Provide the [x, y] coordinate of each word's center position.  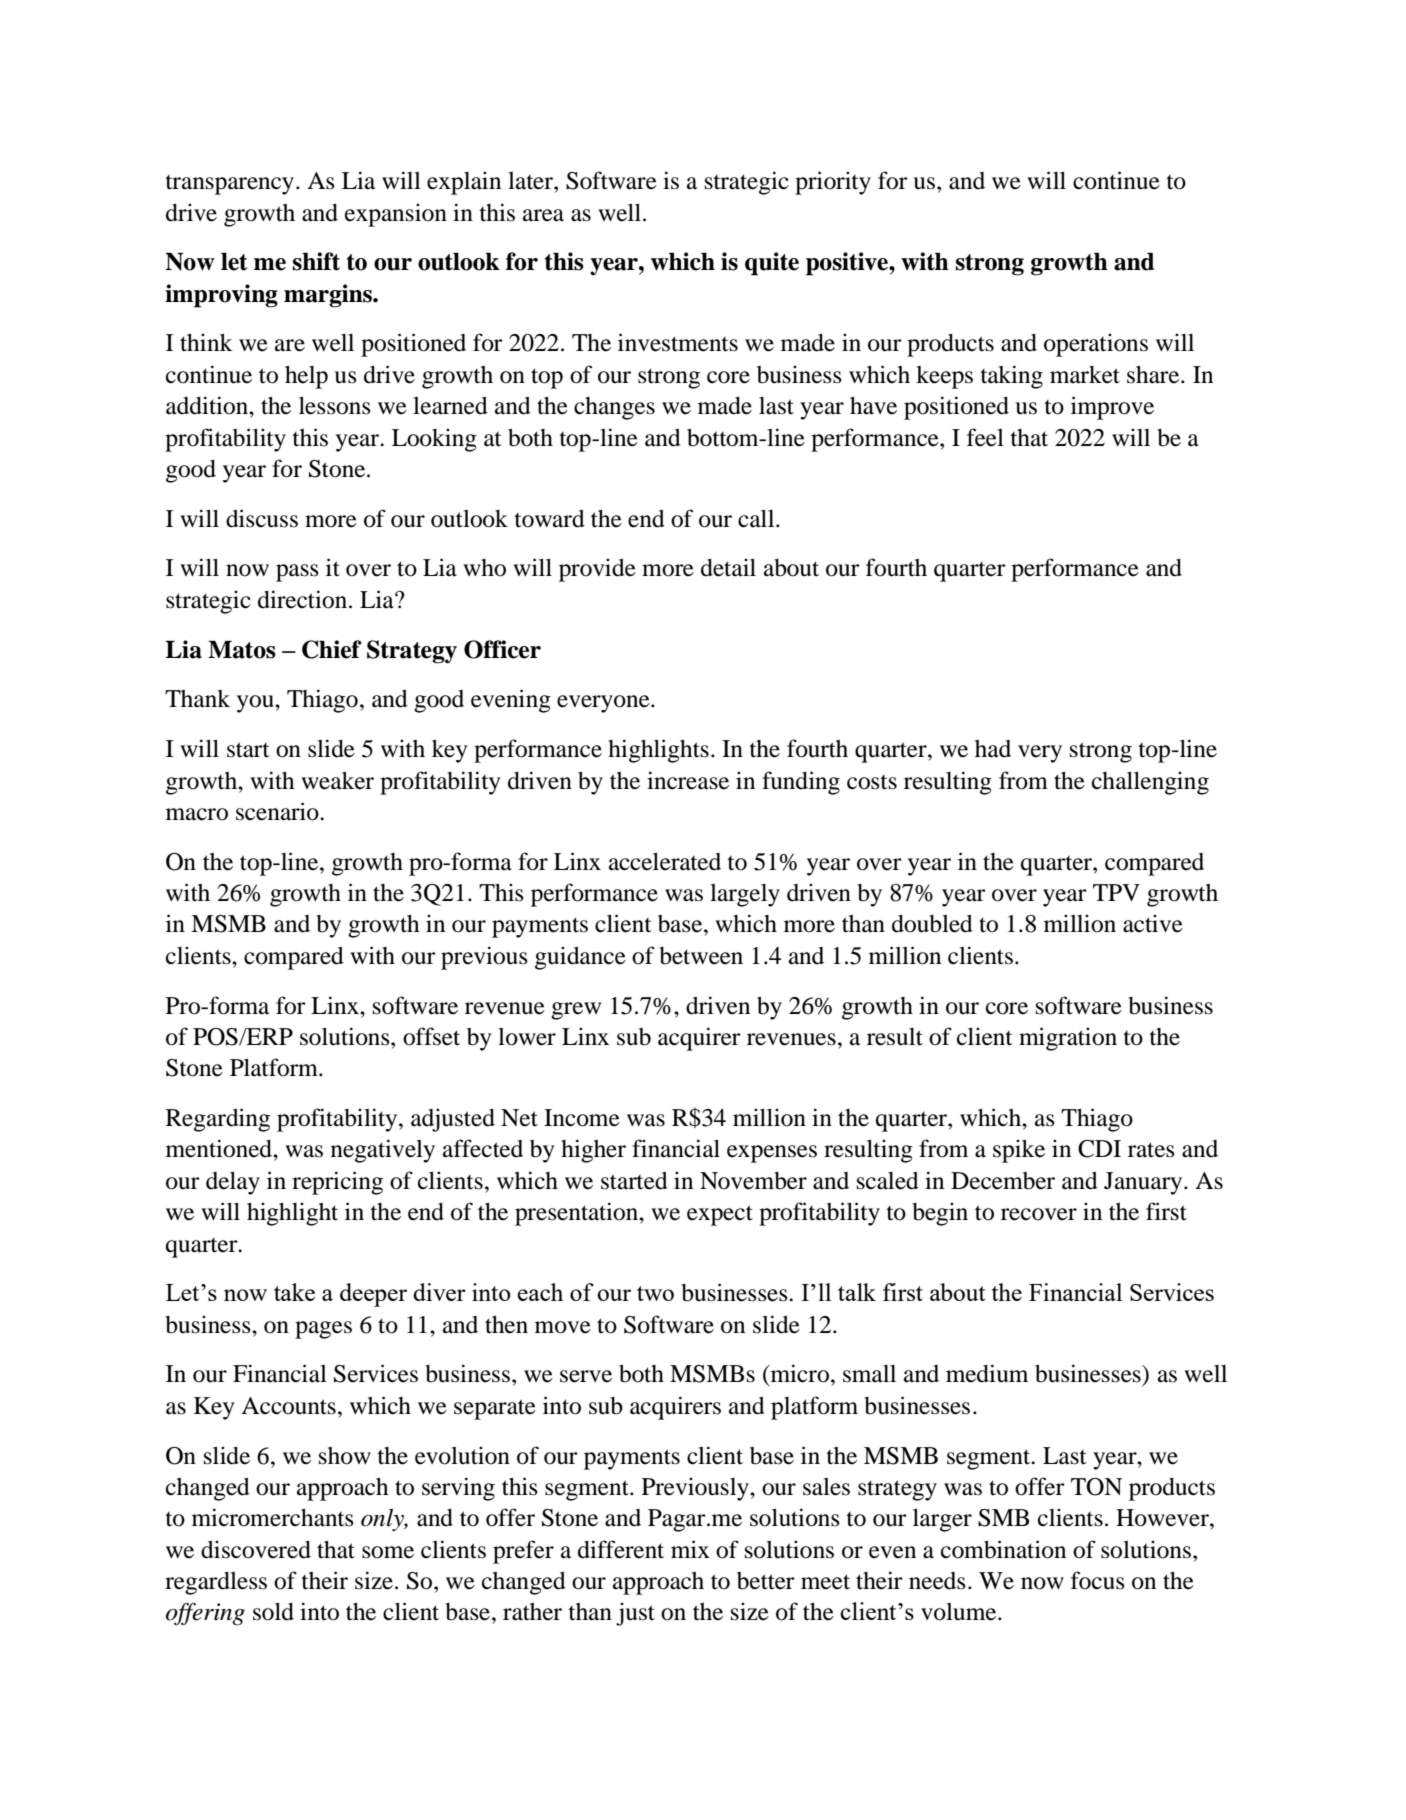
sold [273, 1612]
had [993, 749]
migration [1068, 1039]
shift [316, 261]
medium [987, 1373]
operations [1096, 345]
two [655, 1293]
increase [688, 780]
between [701, 956]
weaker [337, 781]
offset [431, 1036]
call [757, 519]
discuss [262, 518]
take [294, 1292]
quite [772, 264]
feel [985, 437]
